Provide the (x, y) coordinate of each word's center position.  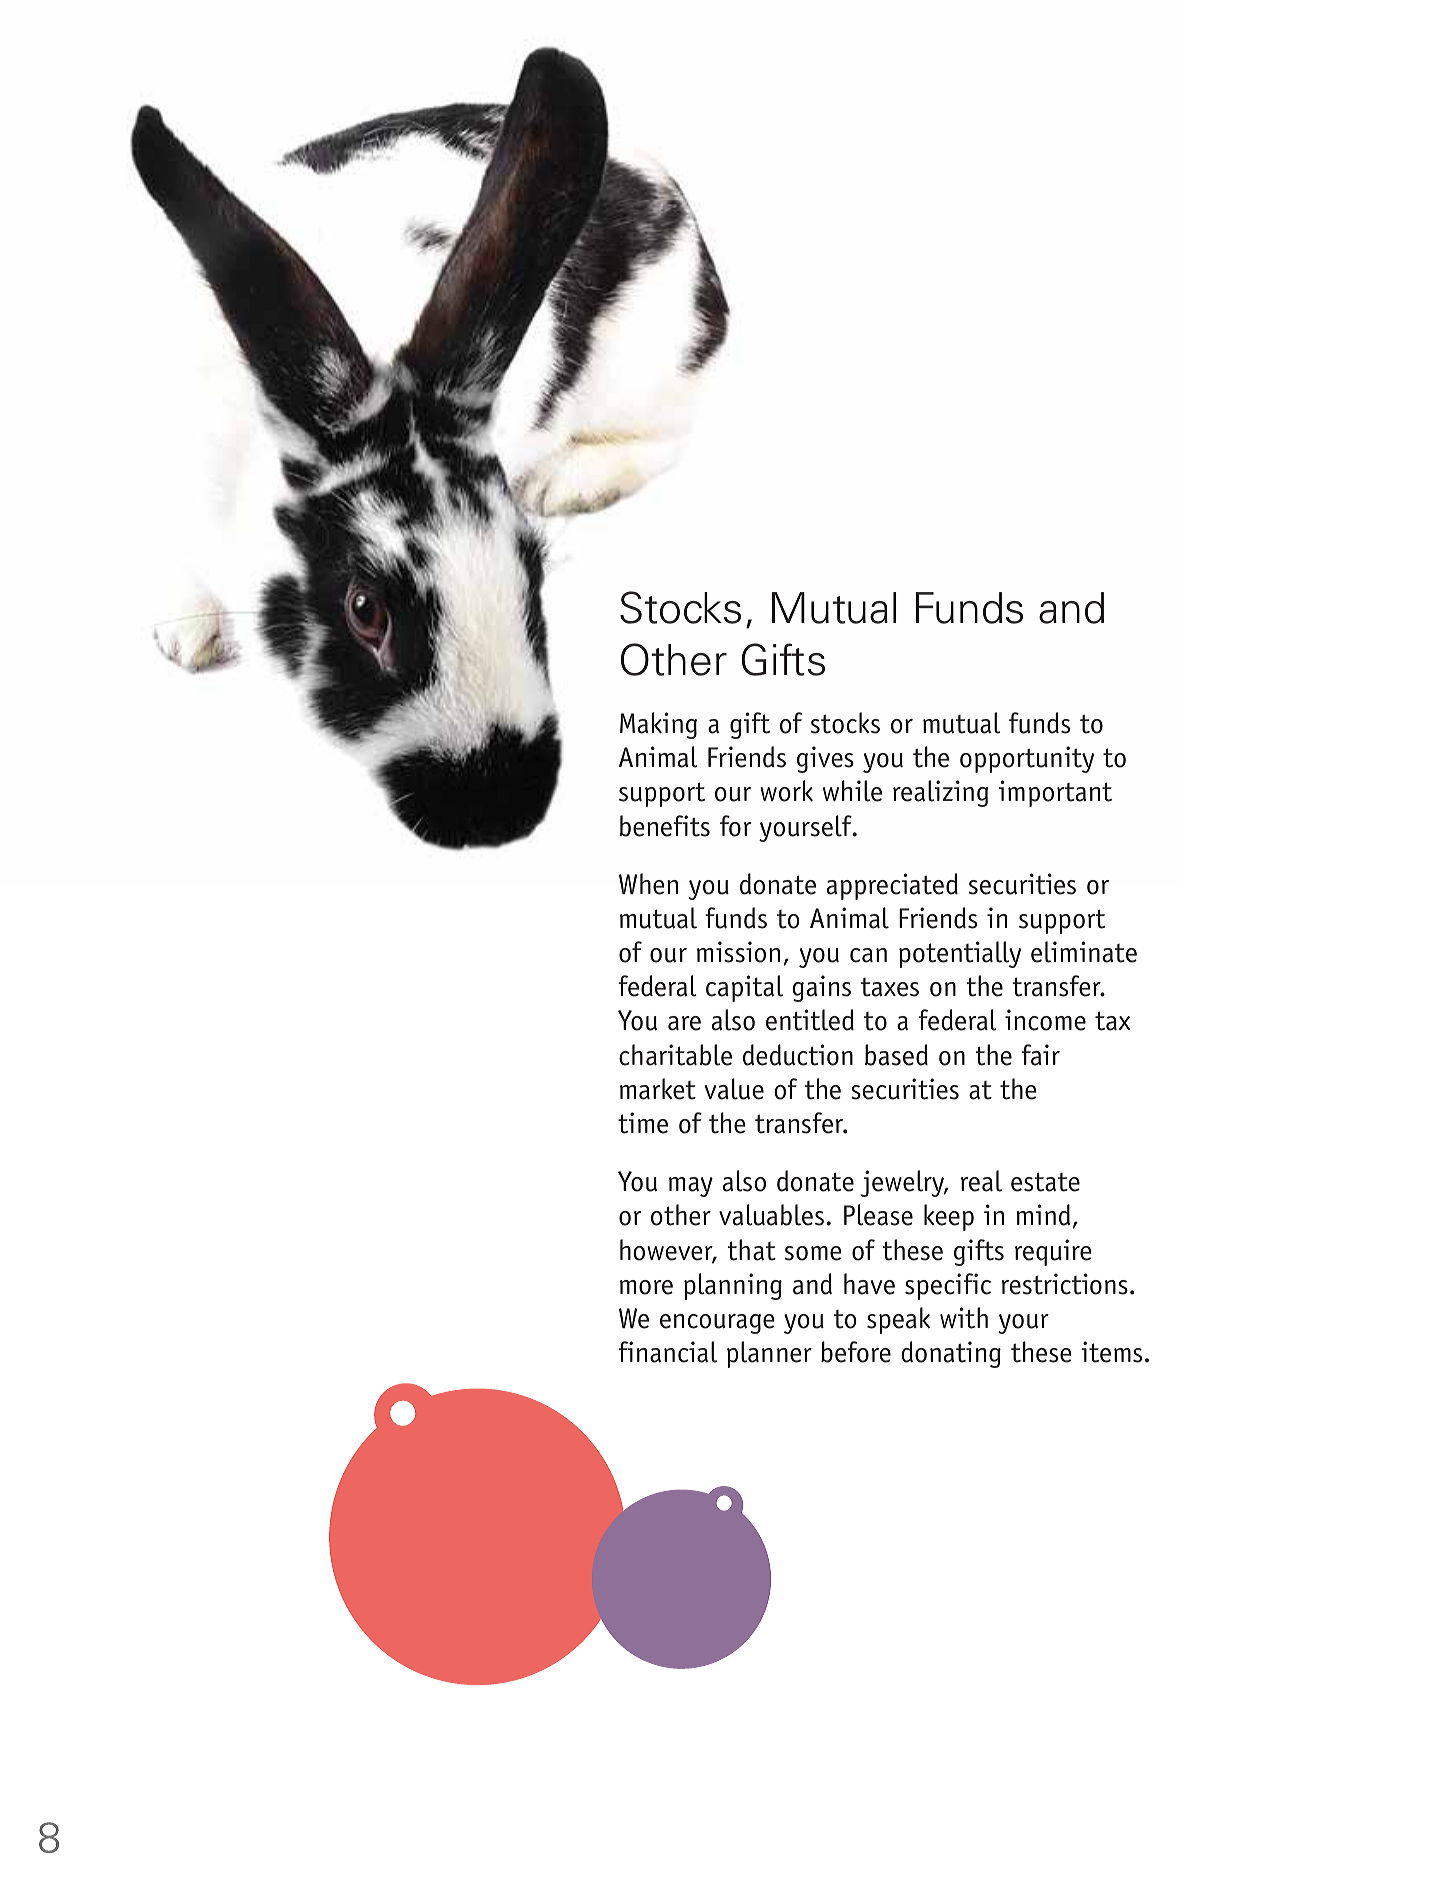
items (1111, 1352)
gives (825, 759)
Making (658, 725)
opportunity (1027, 759)
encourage (717, 1324)
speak (898, 1320)
